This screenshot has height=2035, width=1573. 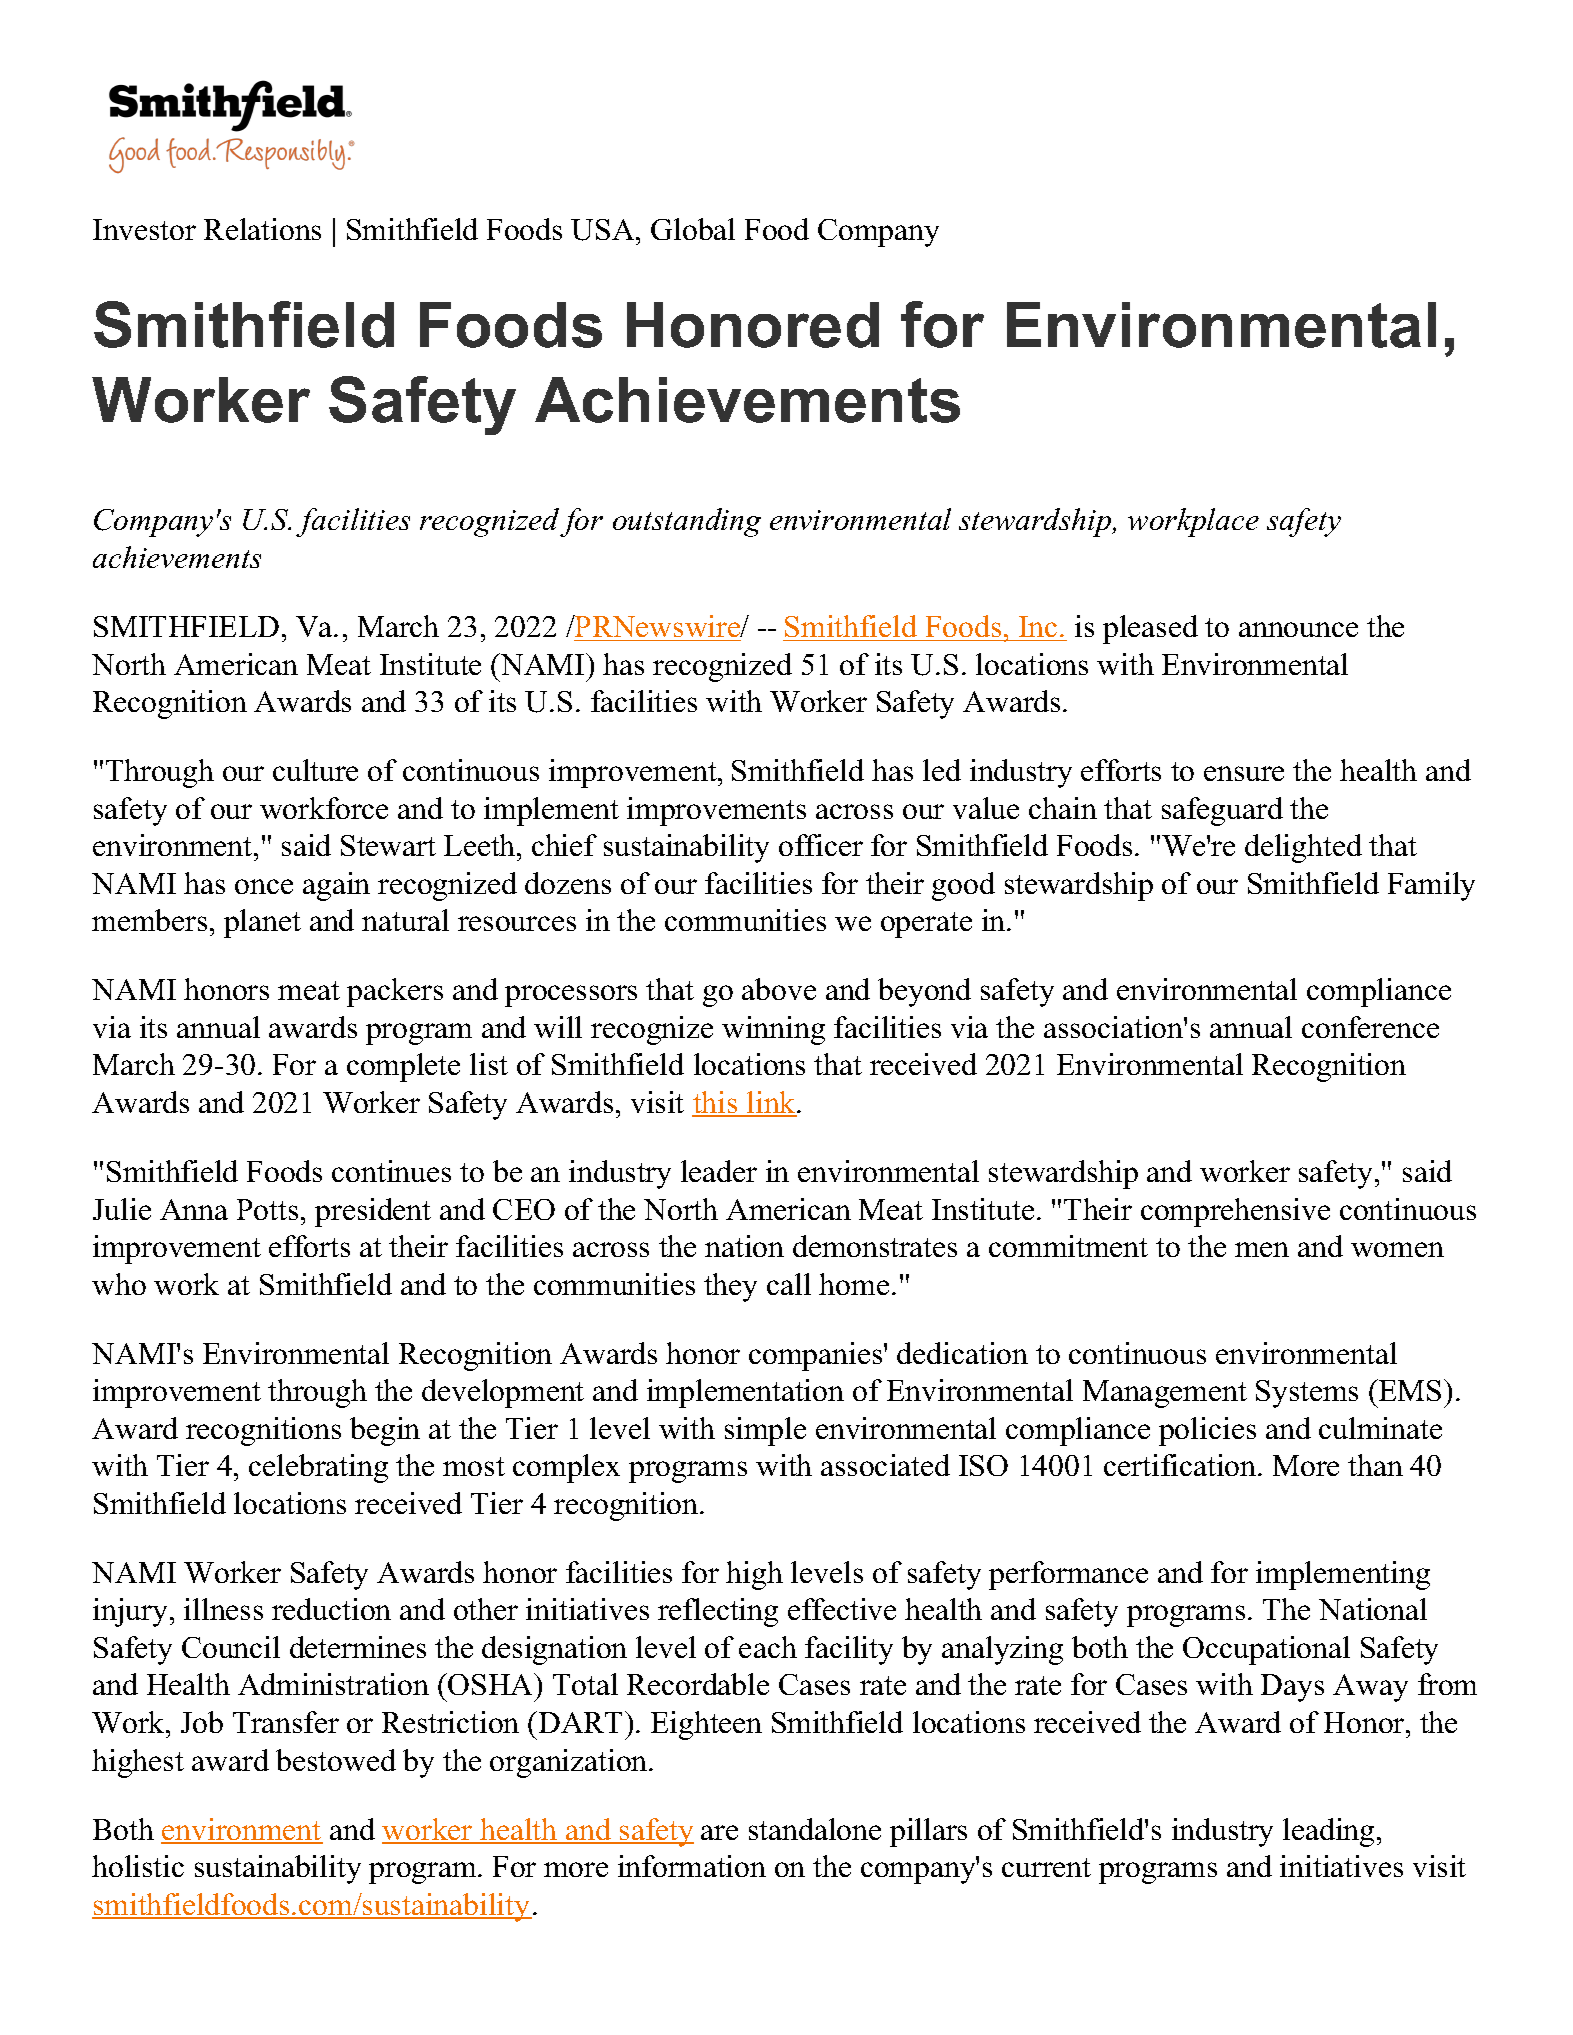 I want to click on pleased, so click(x=1150, y=629).
